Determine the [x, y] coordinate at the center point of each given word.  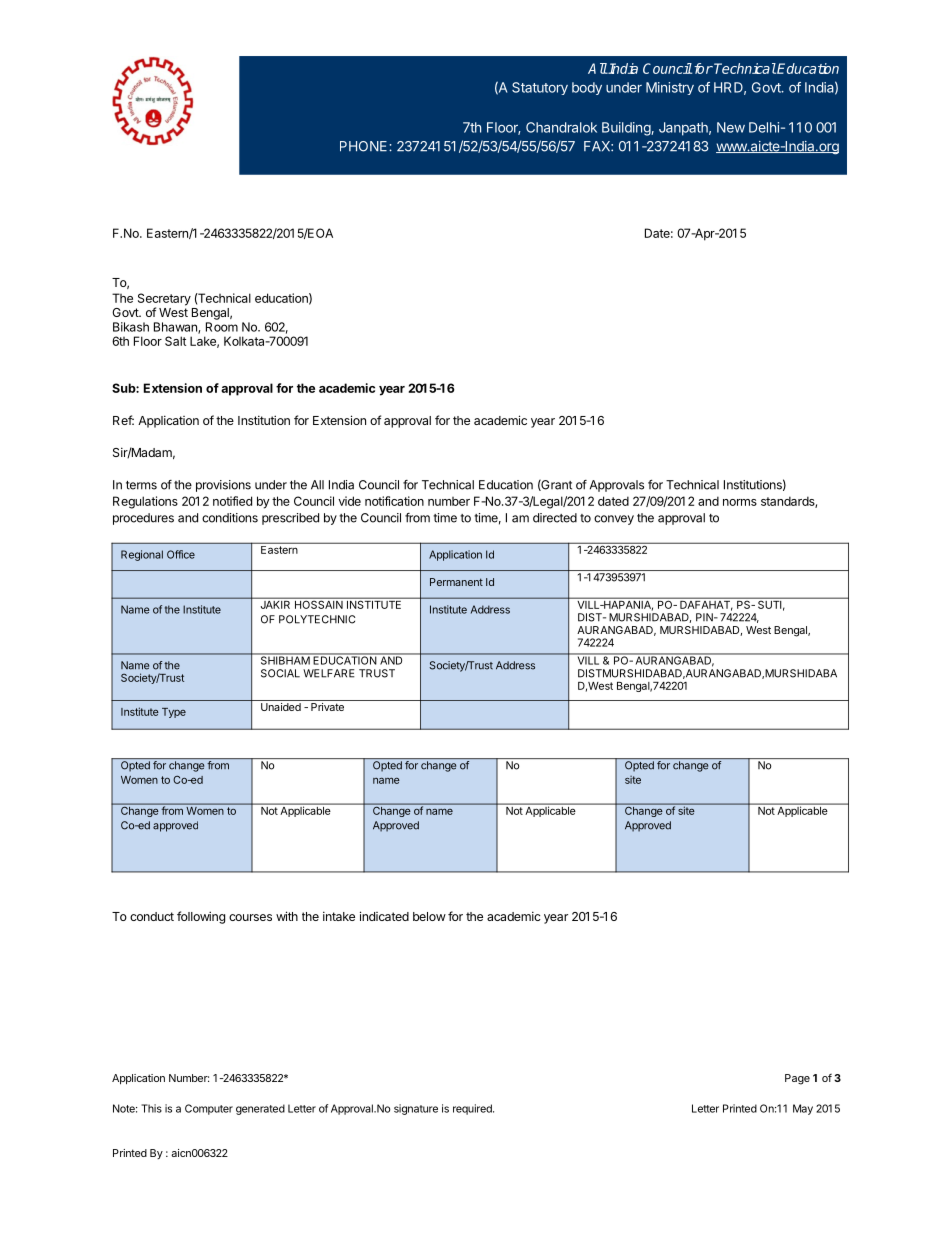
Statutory [540, 88]
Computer [209, 1109]
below [429, 916]
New [731, 127]
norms [740, 502]
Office [181, 554]
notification [394, 501]
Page [797, 1079]
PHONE [365, 146]
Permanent [456, 582]
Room [222, 327]
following [201, 917]
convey [614, 520]
